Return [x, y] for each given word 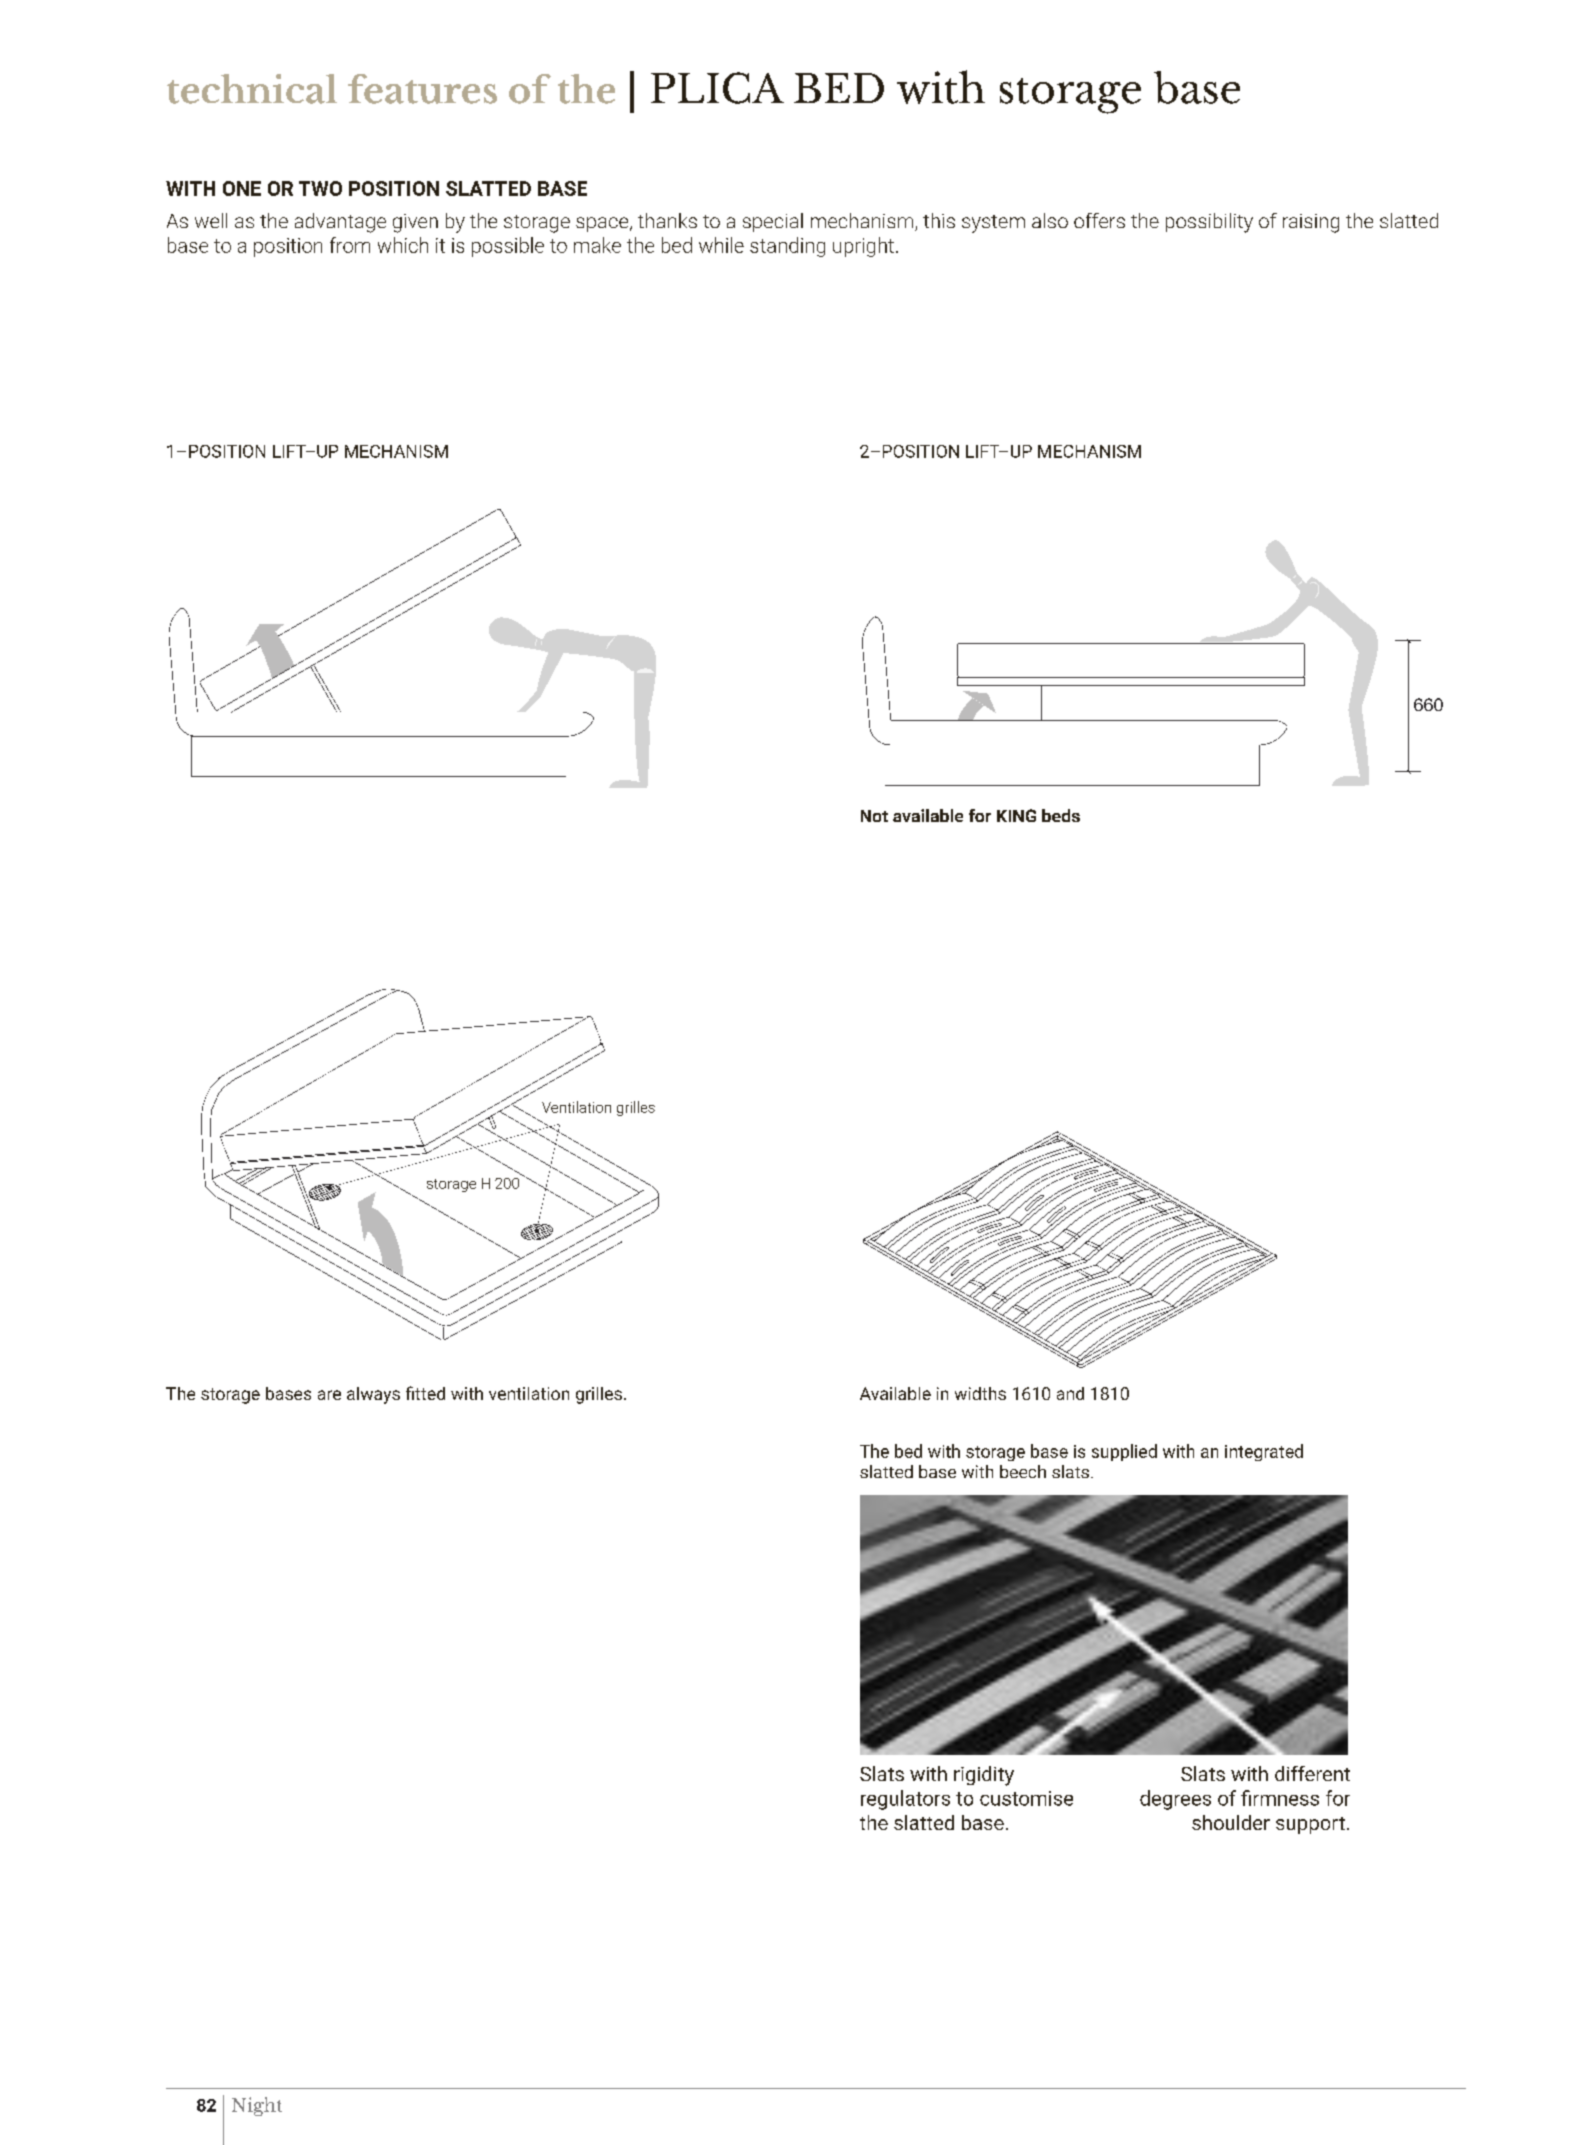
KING [1016, 815]
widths [980, 1393]
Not [874, 816]
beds [1061, 815]
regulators [905, 1800]
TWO [320, 188]
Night [257, 2106]
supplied [1124, 1452]
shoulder [1231, 1822]
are [329, 1395]
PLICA [717, 88]
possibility [1209, 223]
